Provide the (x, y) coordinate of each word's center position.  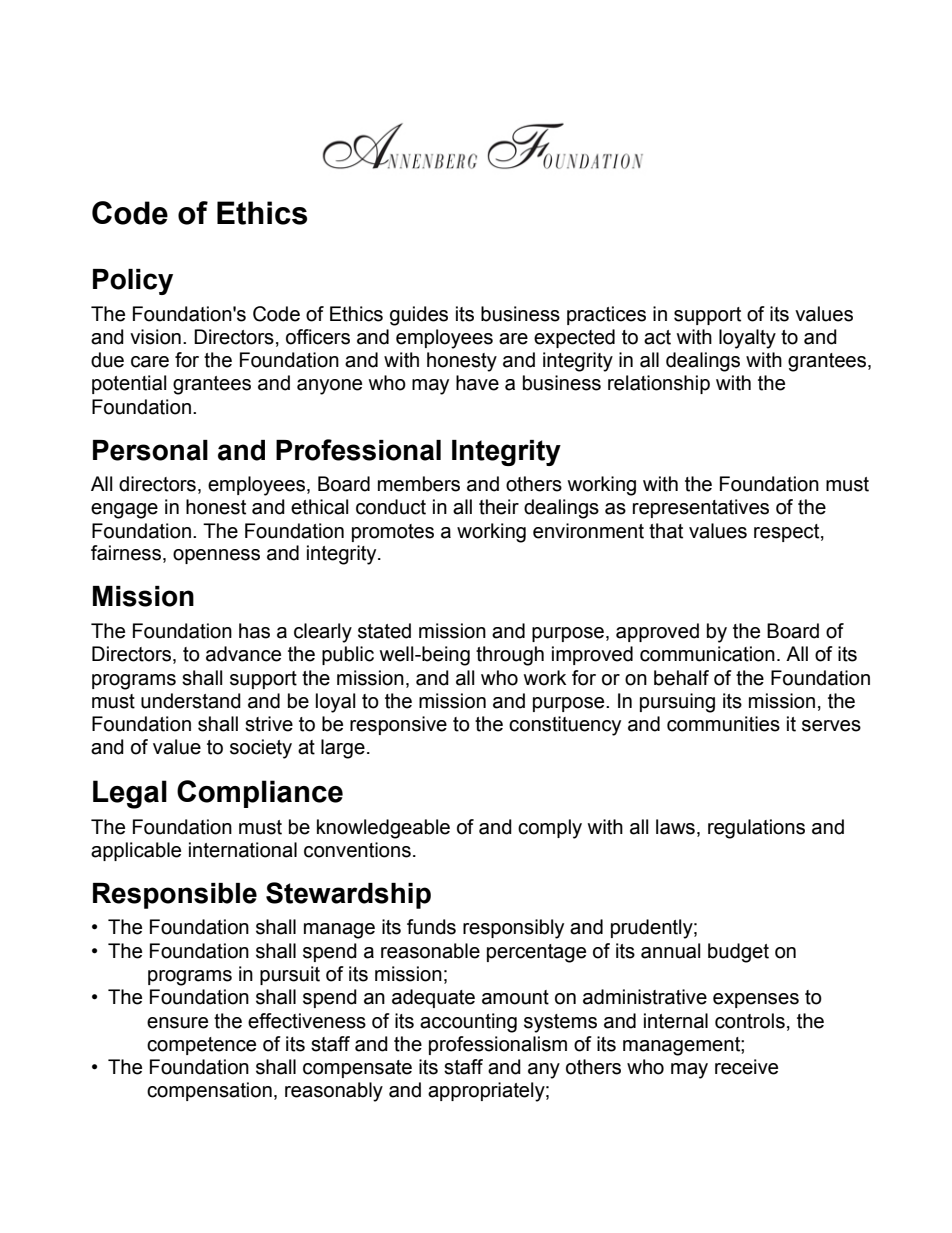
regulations (756, 829)
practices (606, 315)
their (499, 507)
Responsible (175, 896)
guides (419, 316)
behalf (681, 678)
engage (124, 511)
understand (191, 701)
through (510, 656)
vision (155, 337)
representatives (701, 508)
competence (201, 1046)
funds (431, 927)
